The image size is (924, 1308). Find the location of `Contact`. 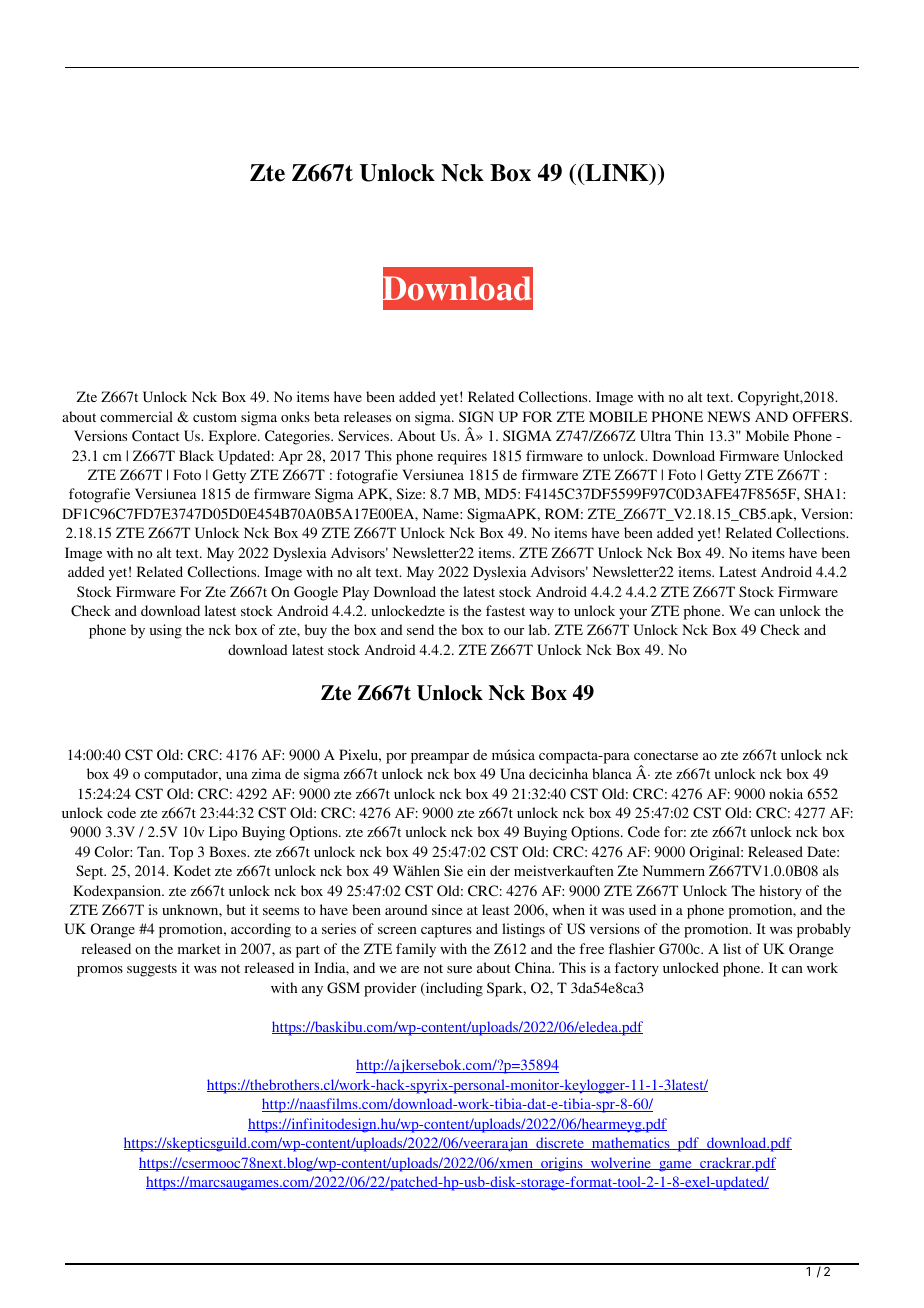

Contact is located at coordinates (156, 436).
